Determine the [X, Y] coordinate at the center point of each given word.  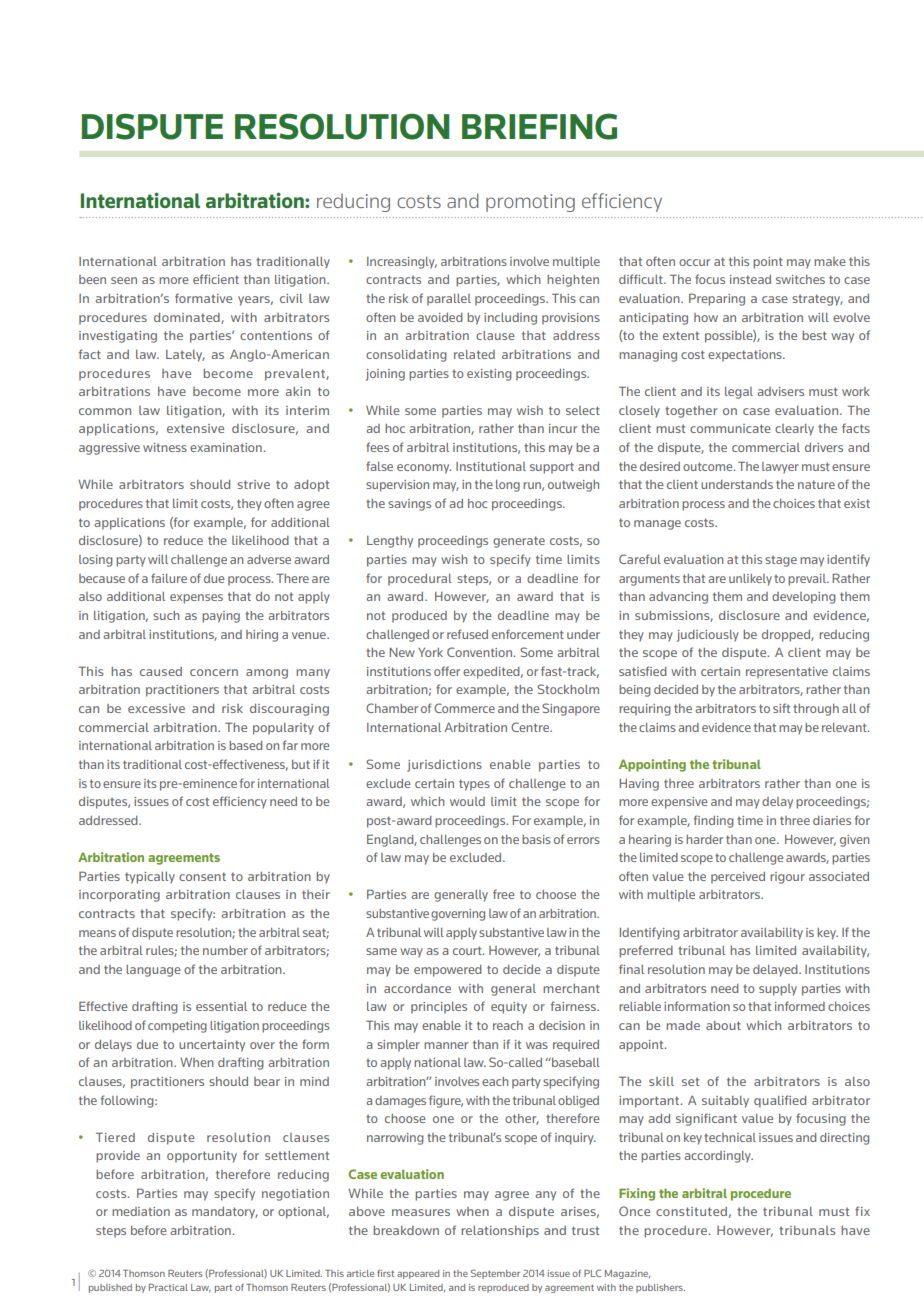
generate [519, 542]
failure [169, 578]
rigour [787, 878]
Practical [168, 1287]
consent [202, 876]
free [504, 894]
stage [781, 561]
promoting [530, 203]
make [830, 261]
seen [124, 280]
